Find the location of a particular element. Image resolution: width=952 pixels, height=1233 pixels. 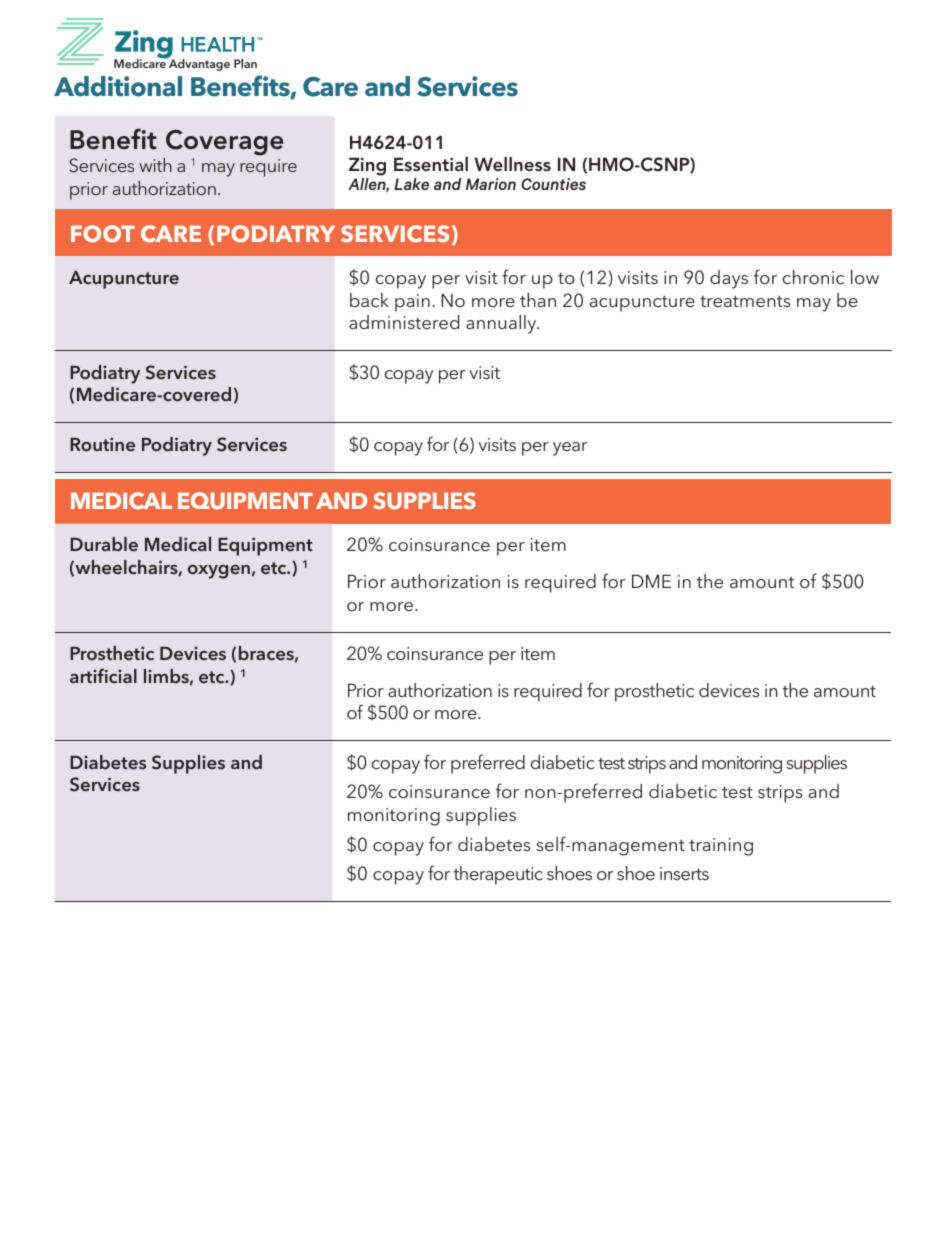

year is located at coordinates (570, 449).
